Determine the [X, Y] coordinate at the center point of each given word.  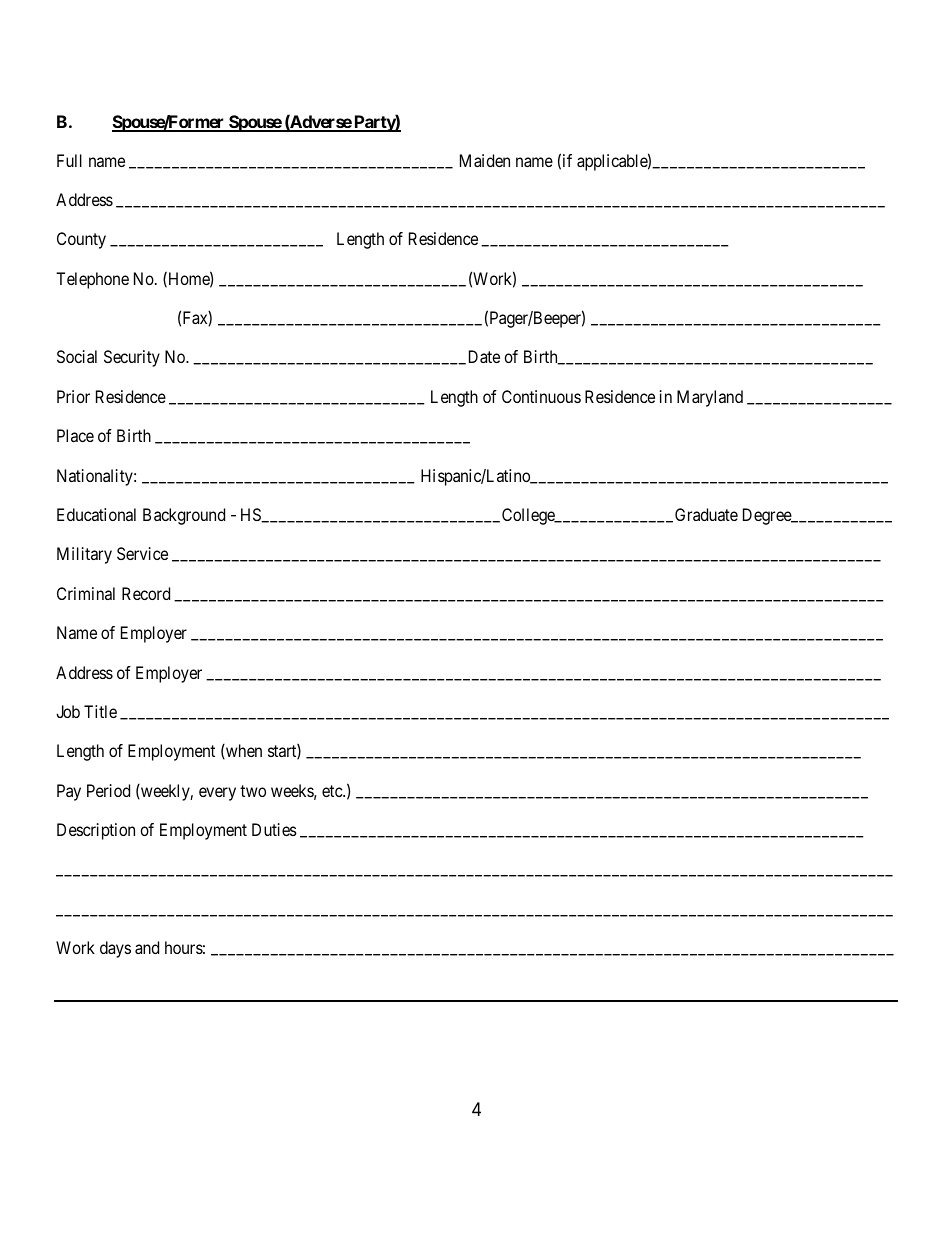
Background [184, 516]
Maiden [485, 160]
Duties [274, 829]
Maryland [710, 398]
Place [75, 435]
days [115, 949]
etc [333, 791]
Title [100, 711]
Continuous [541, 396]
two [253, 791]
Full [69, 160]
